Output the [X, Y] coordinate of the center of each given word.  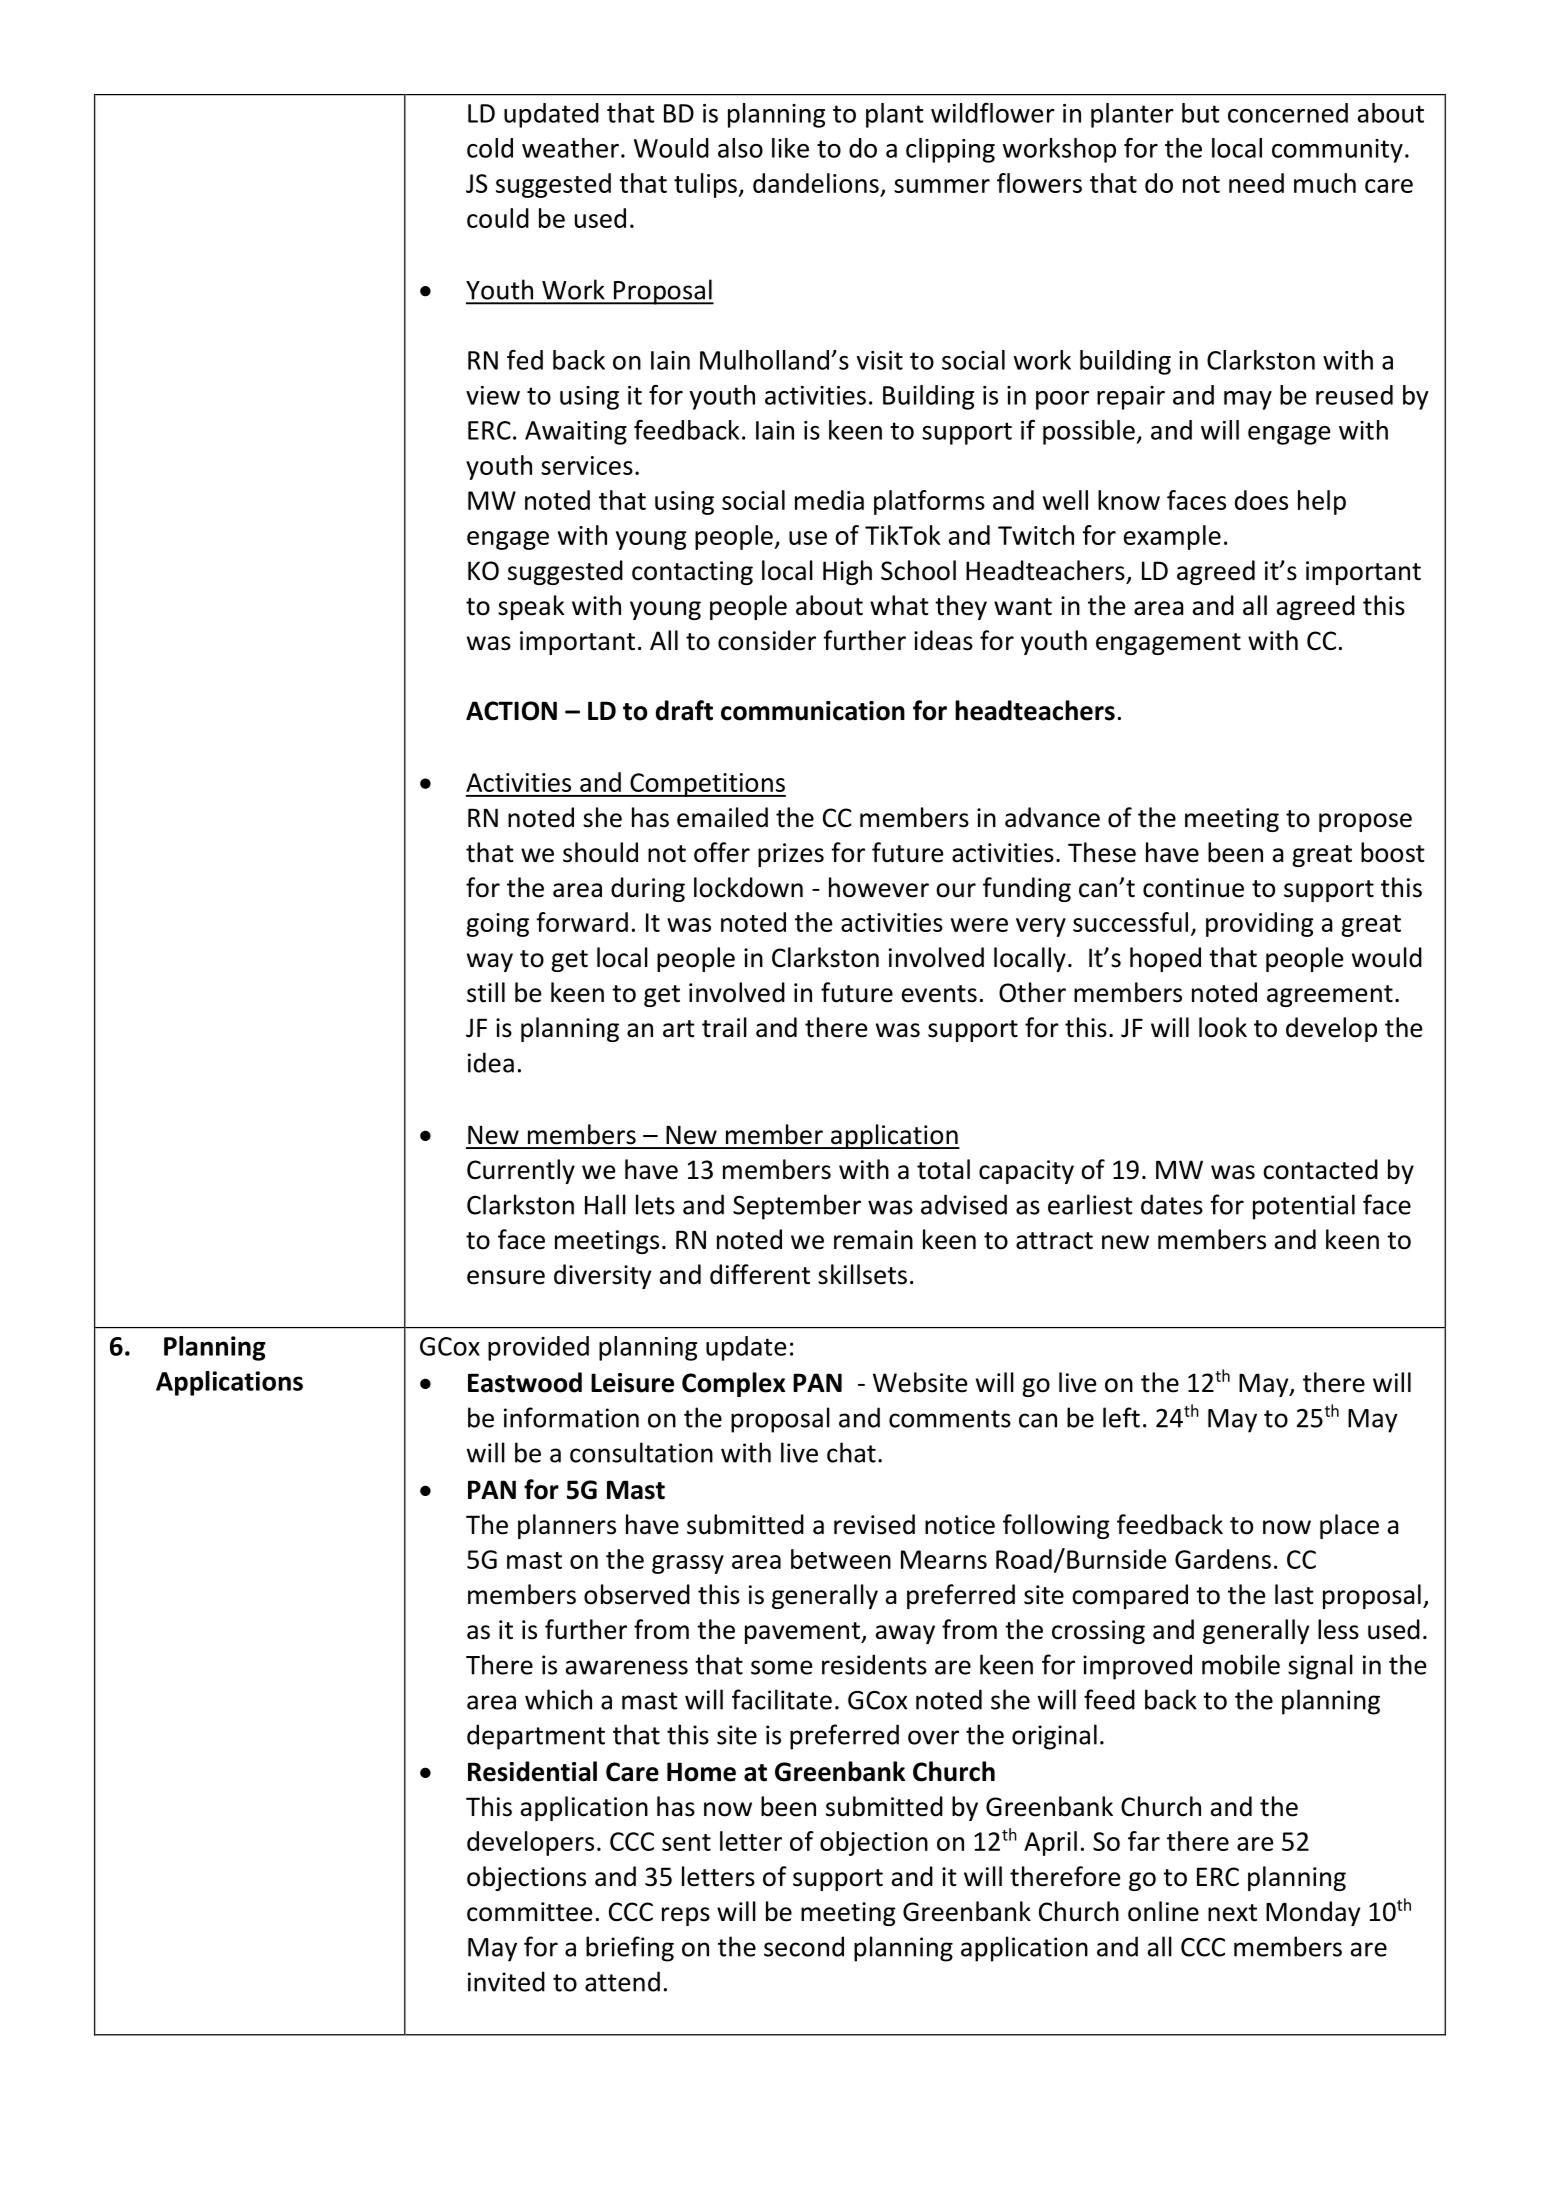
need [1256, 183]
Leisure [632, 1383]
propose [1365, 822]
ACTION [511, 711]
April [1050, 1843]
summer [942, 186]
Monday [1313, 1913]
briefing [630, 1949]
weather [570, 148]
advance [1052, 817]
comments [950, 1419]
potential [1304, 1207]
